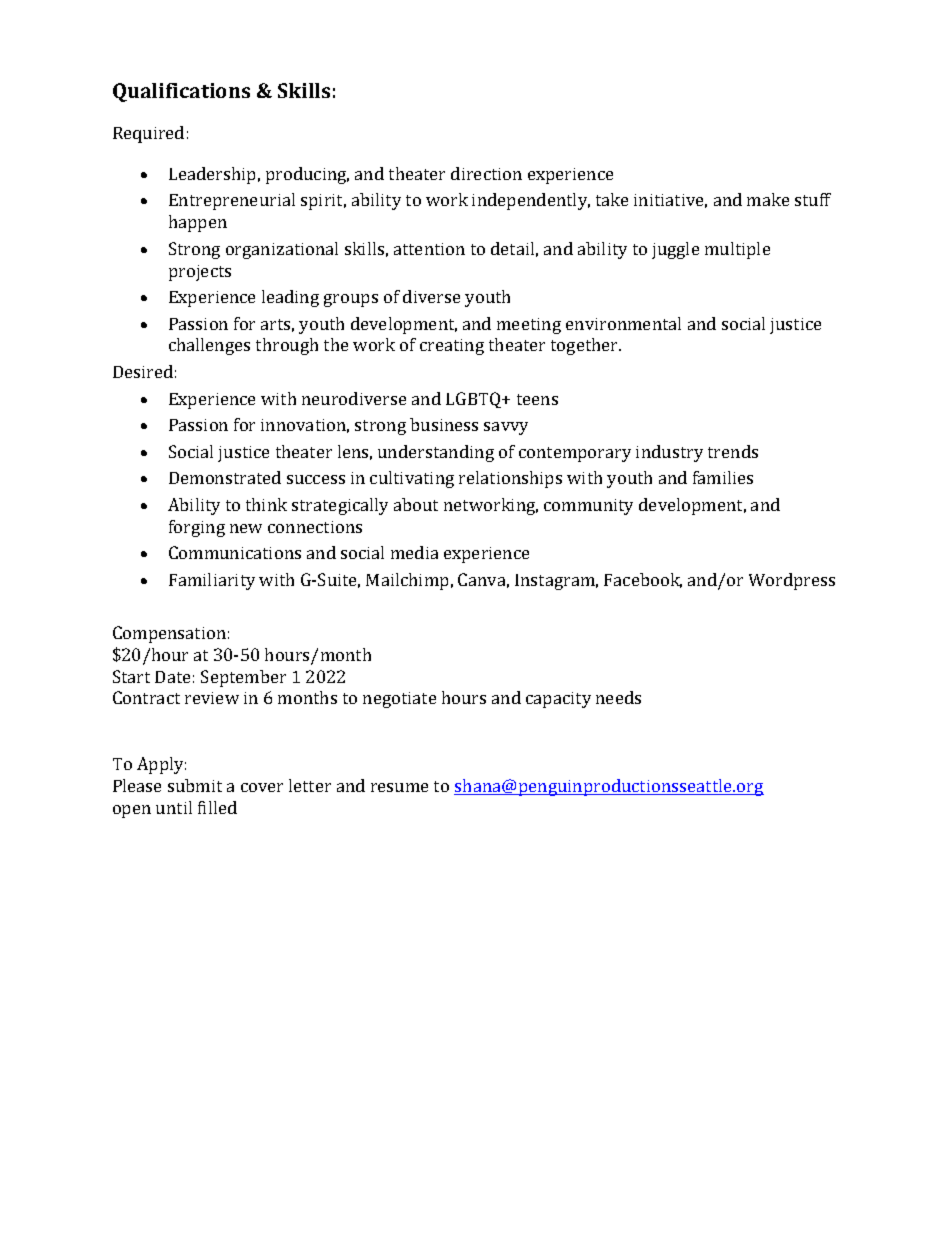 This screenshot has height=1233, width=952. Describe the element at coordinates (486, 173) in the screenshot. I see `direction` at that location.
